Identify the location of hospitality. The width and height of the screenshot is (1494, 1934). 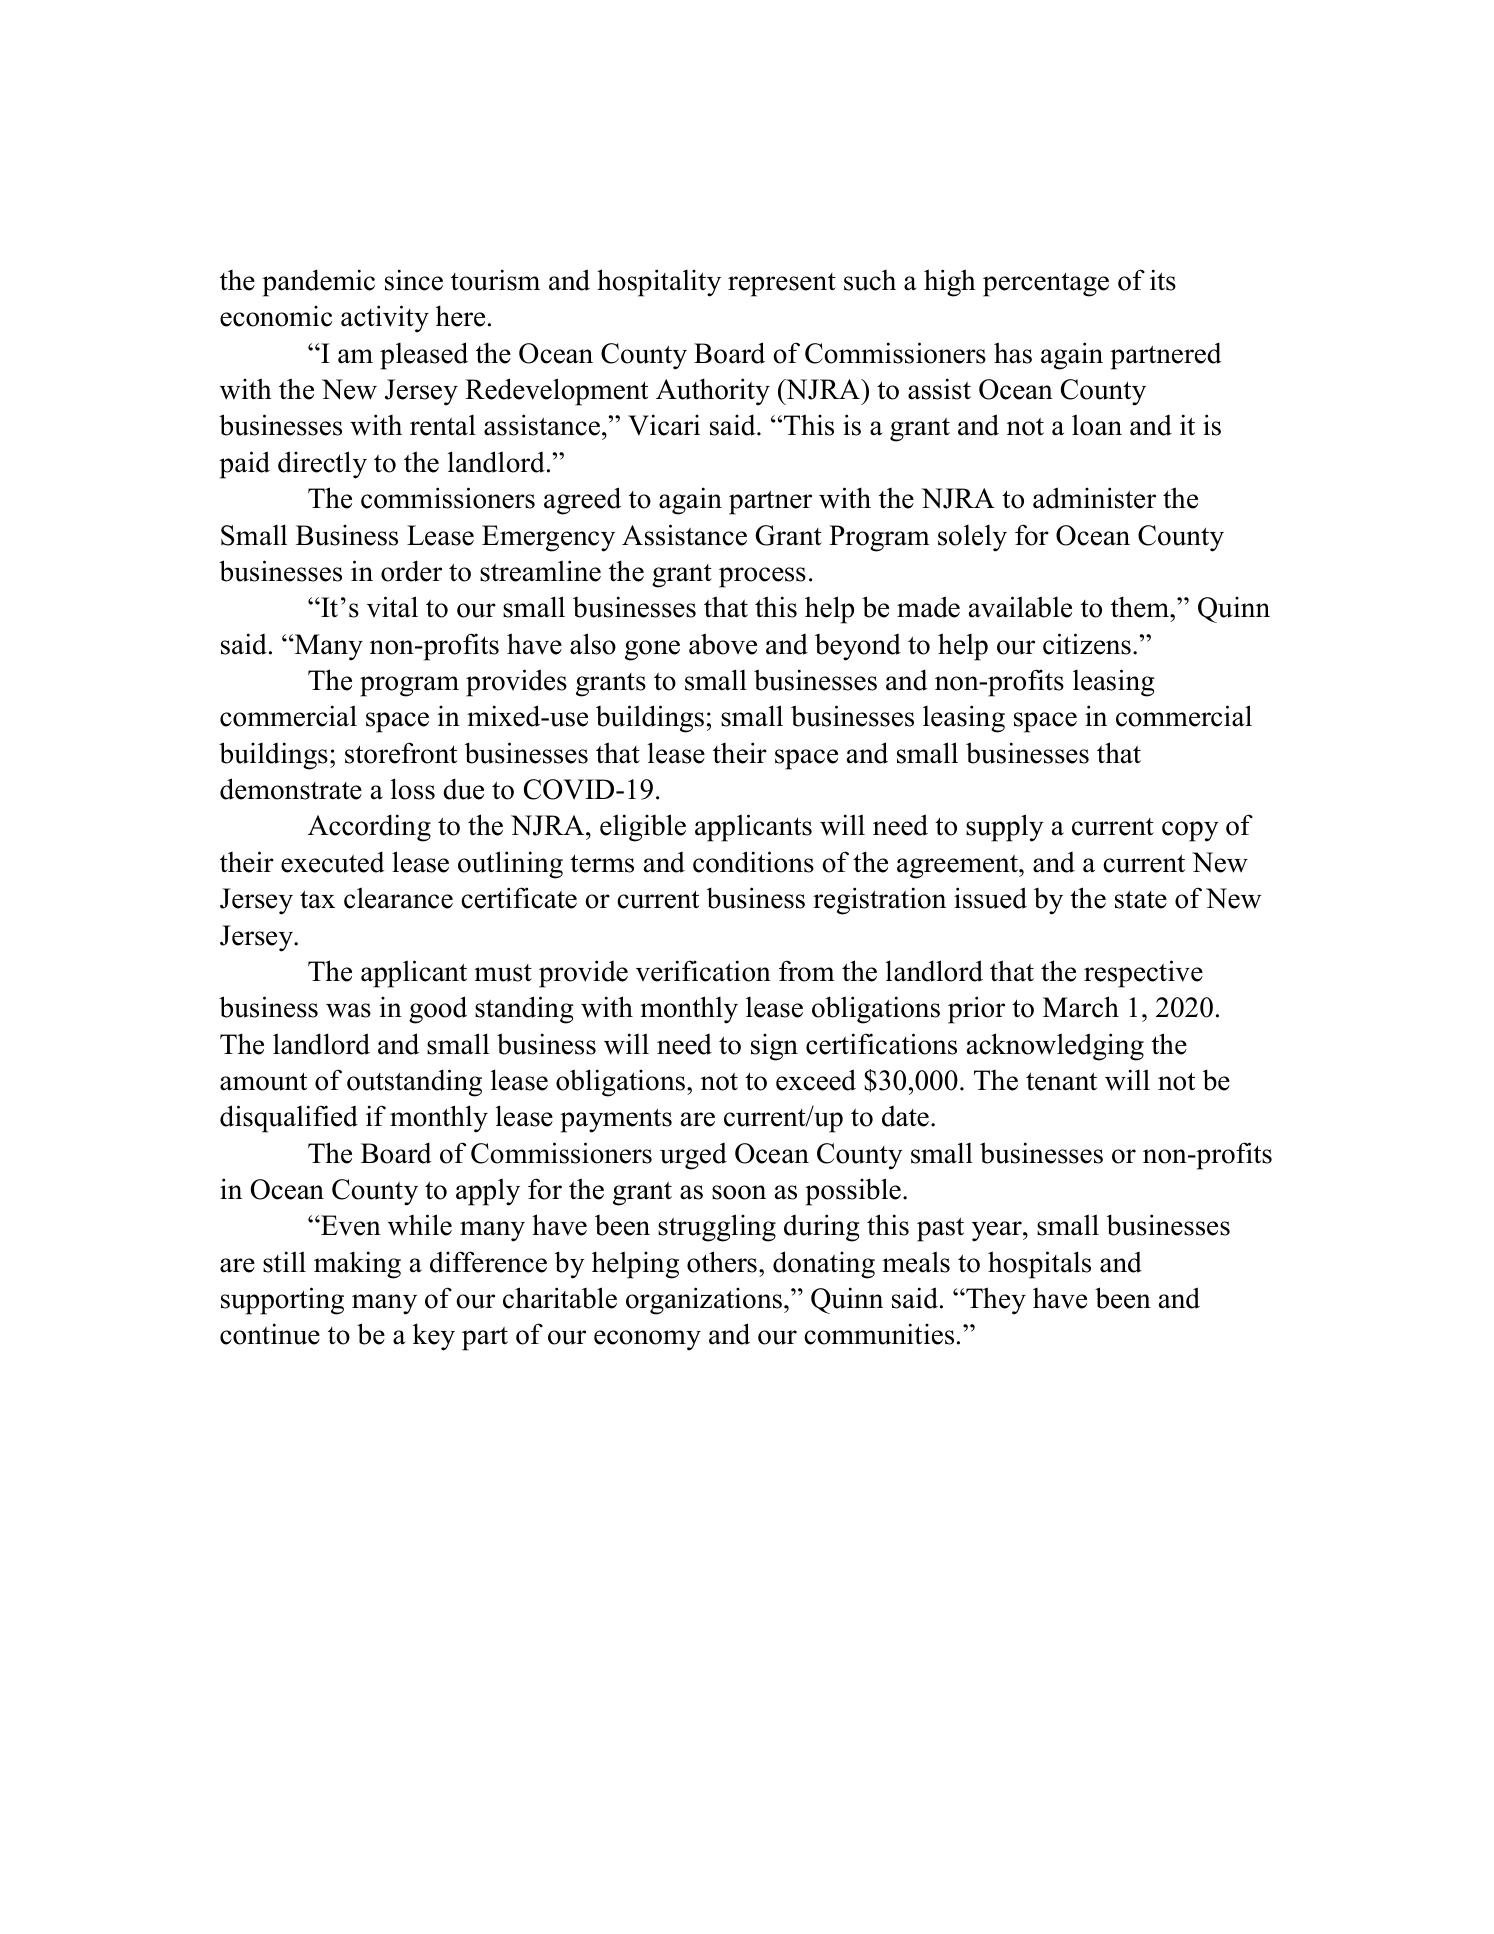
(659, 283).
